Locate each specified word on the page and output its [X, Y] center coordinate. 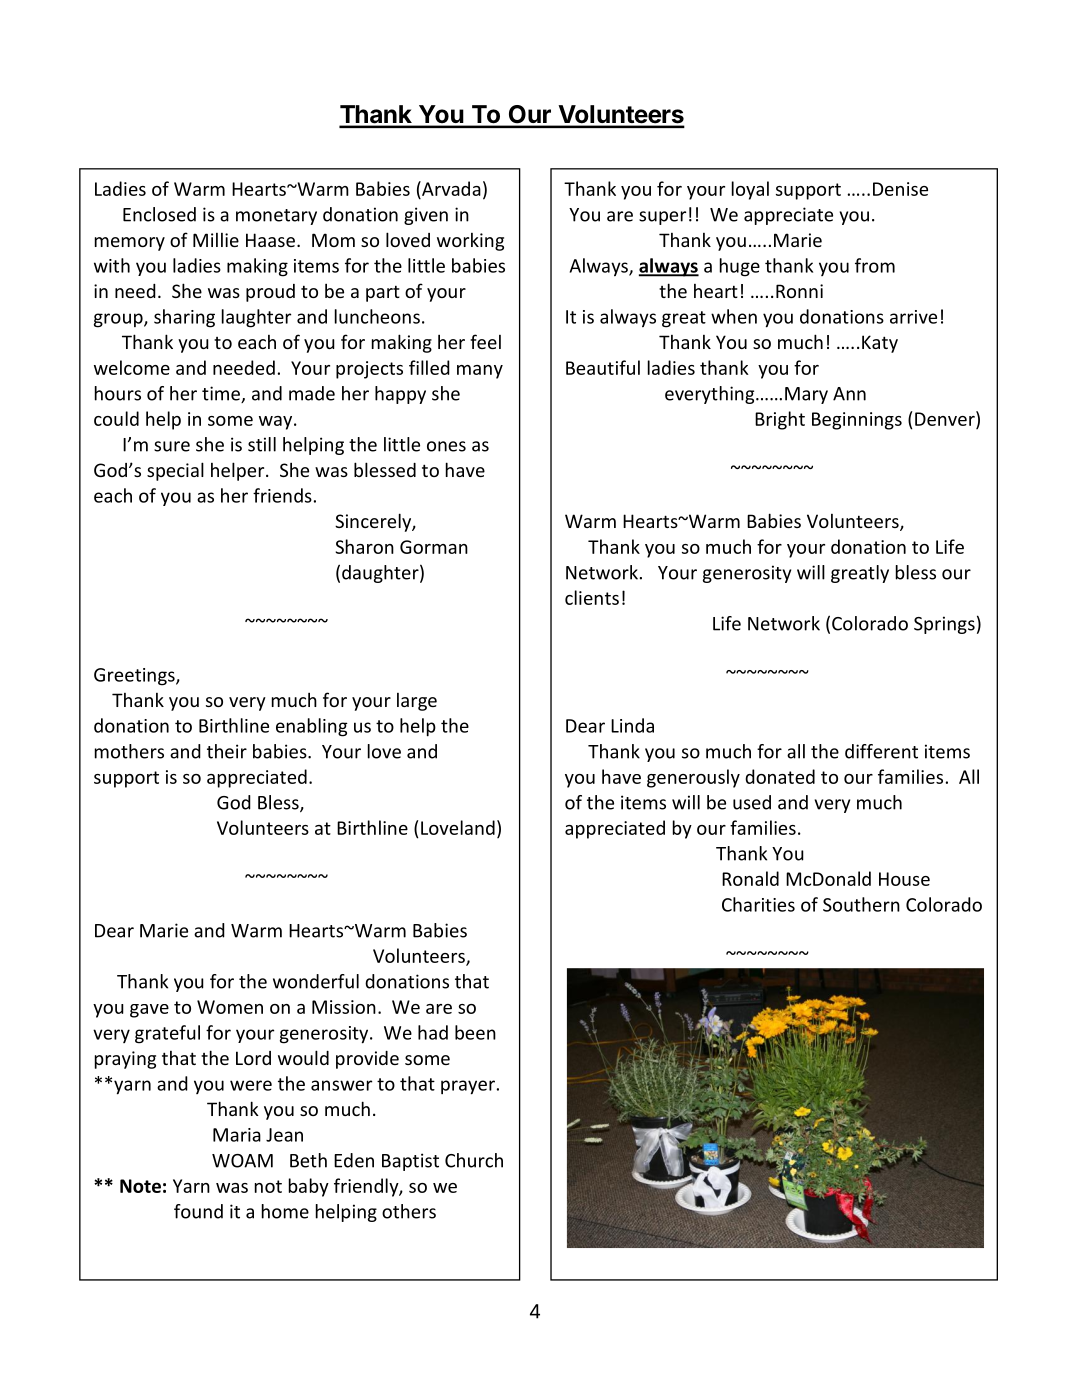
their [227, 751]
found [198, 1211]
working [470, 242]
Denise [900, 189]
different [881, 751]
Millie [216, 240]
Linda [632, 725]
